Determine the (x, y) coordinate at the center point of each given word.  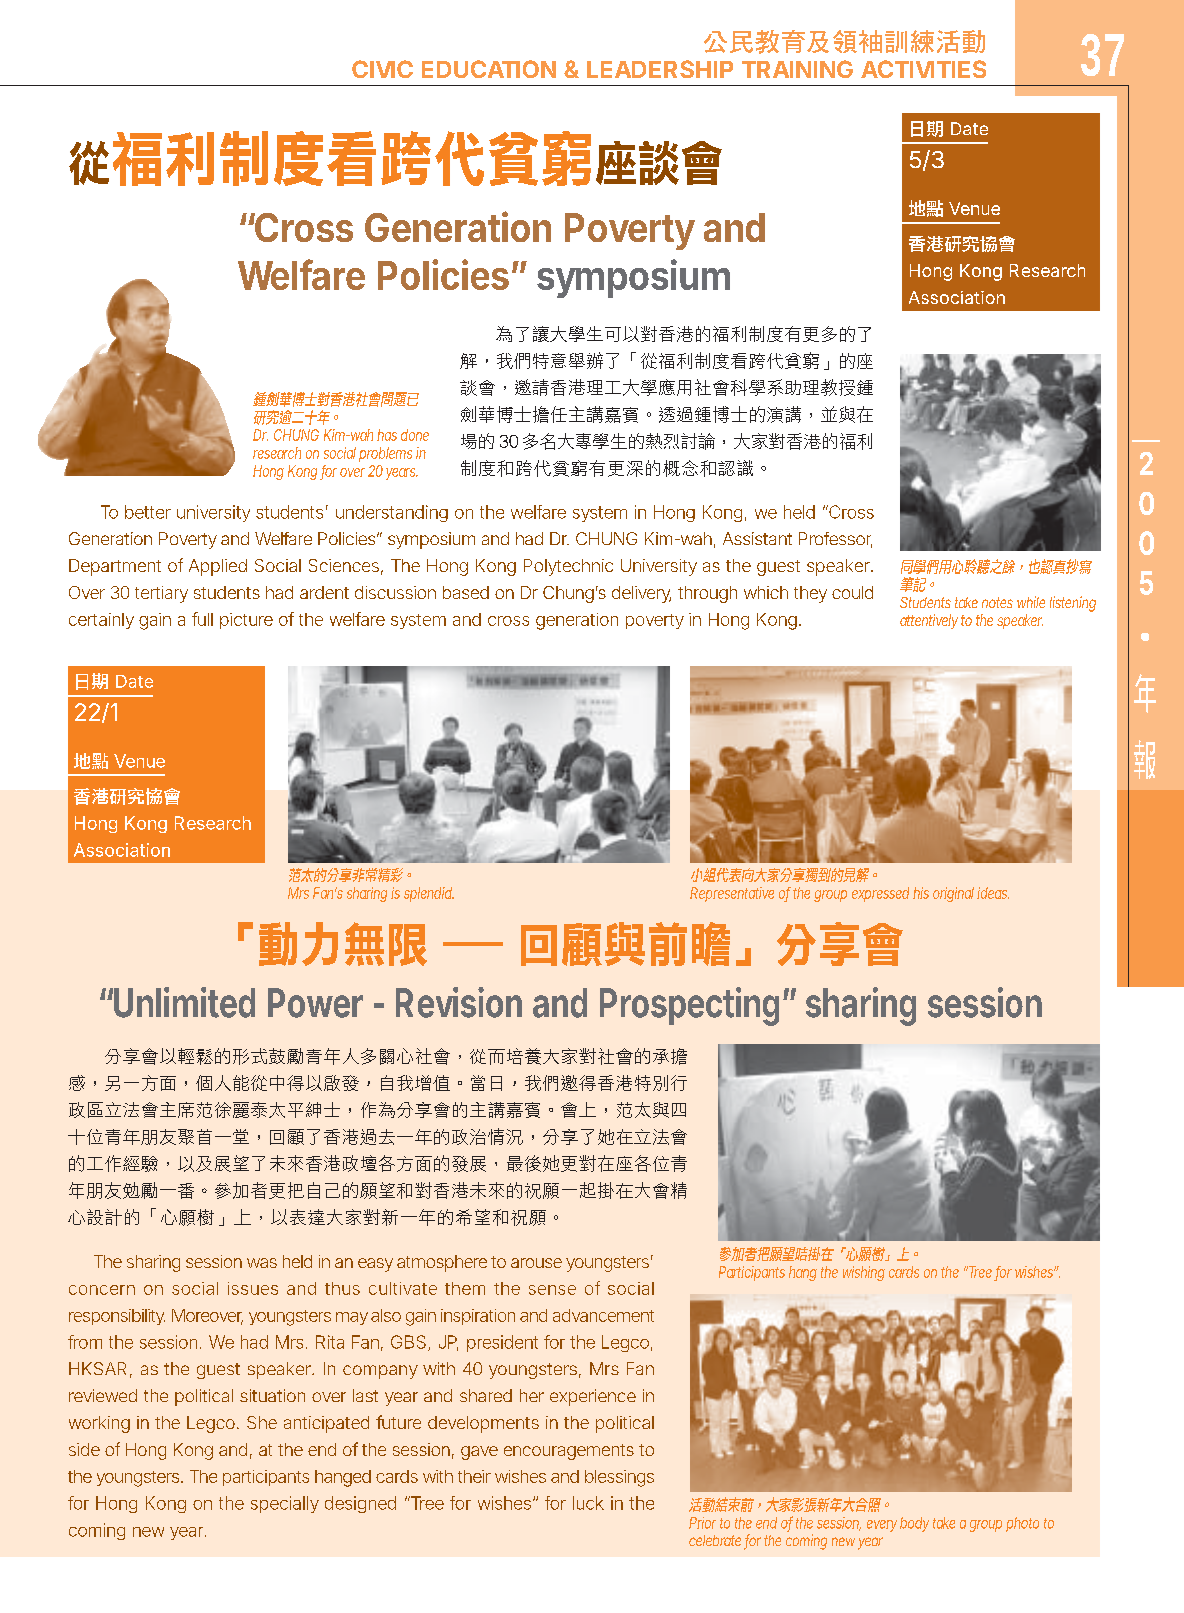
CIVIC (382, 69)
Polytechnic (568, 567)
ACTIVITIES (923, 69)
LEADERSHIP (660, 69)
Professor (835, 540)
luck (588, 1503)
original (953, 894)
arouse (536, 1263)
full (202, 619)
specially (285, 1504)
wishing (864, 1273)
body (914, 1524)
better (148, 512)
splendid (428, 894)
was (262, 1263)
